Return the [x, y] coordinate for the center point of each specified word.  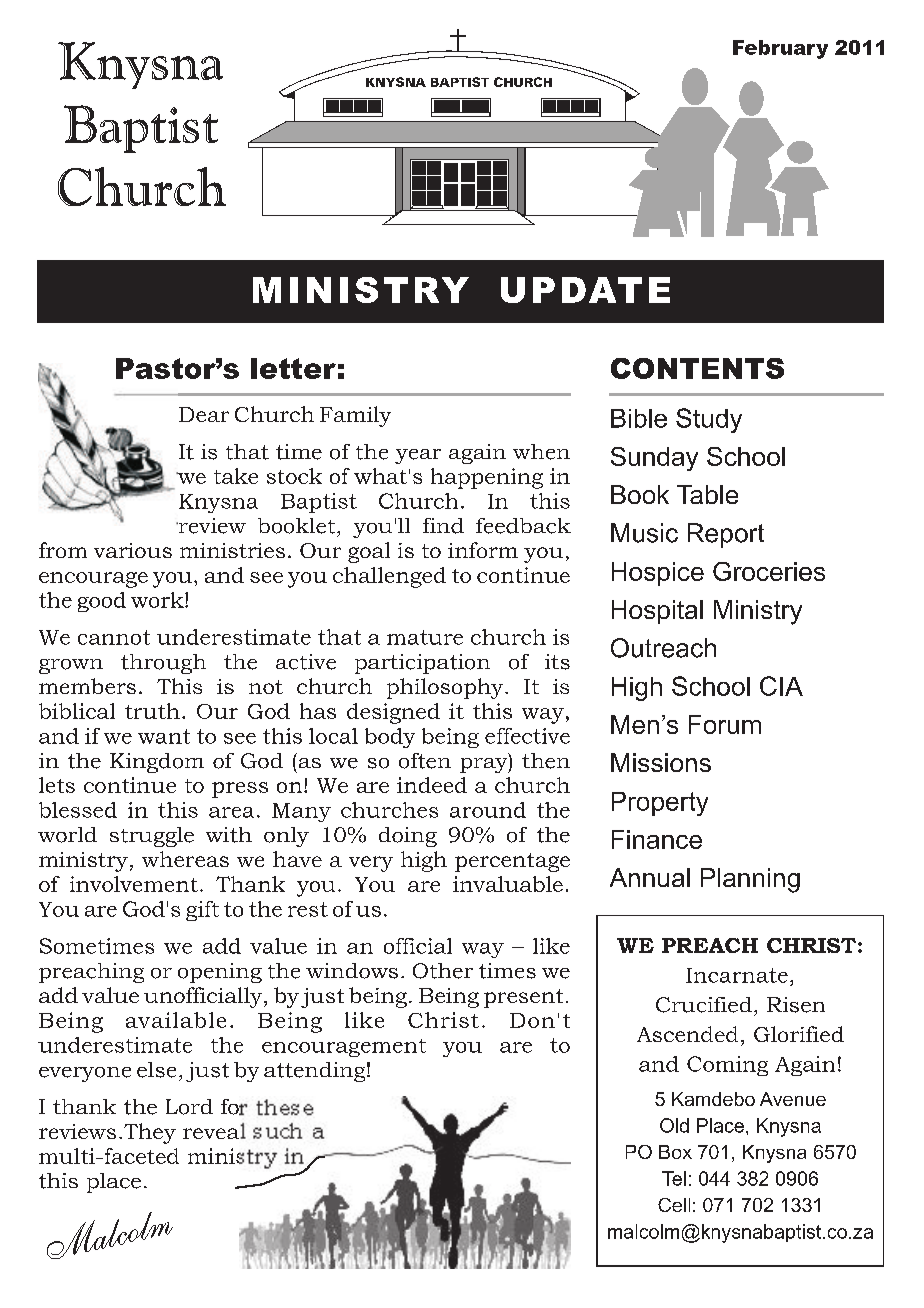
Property [660, 804]
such [277, 1131]
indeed [432, 785]
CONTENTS [697, 368]
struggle [152, 837]
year [418, 456]
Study [709, 420]
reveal [214, 1131]
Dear [204, 414]
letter [293, 368]
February [780, 49]
